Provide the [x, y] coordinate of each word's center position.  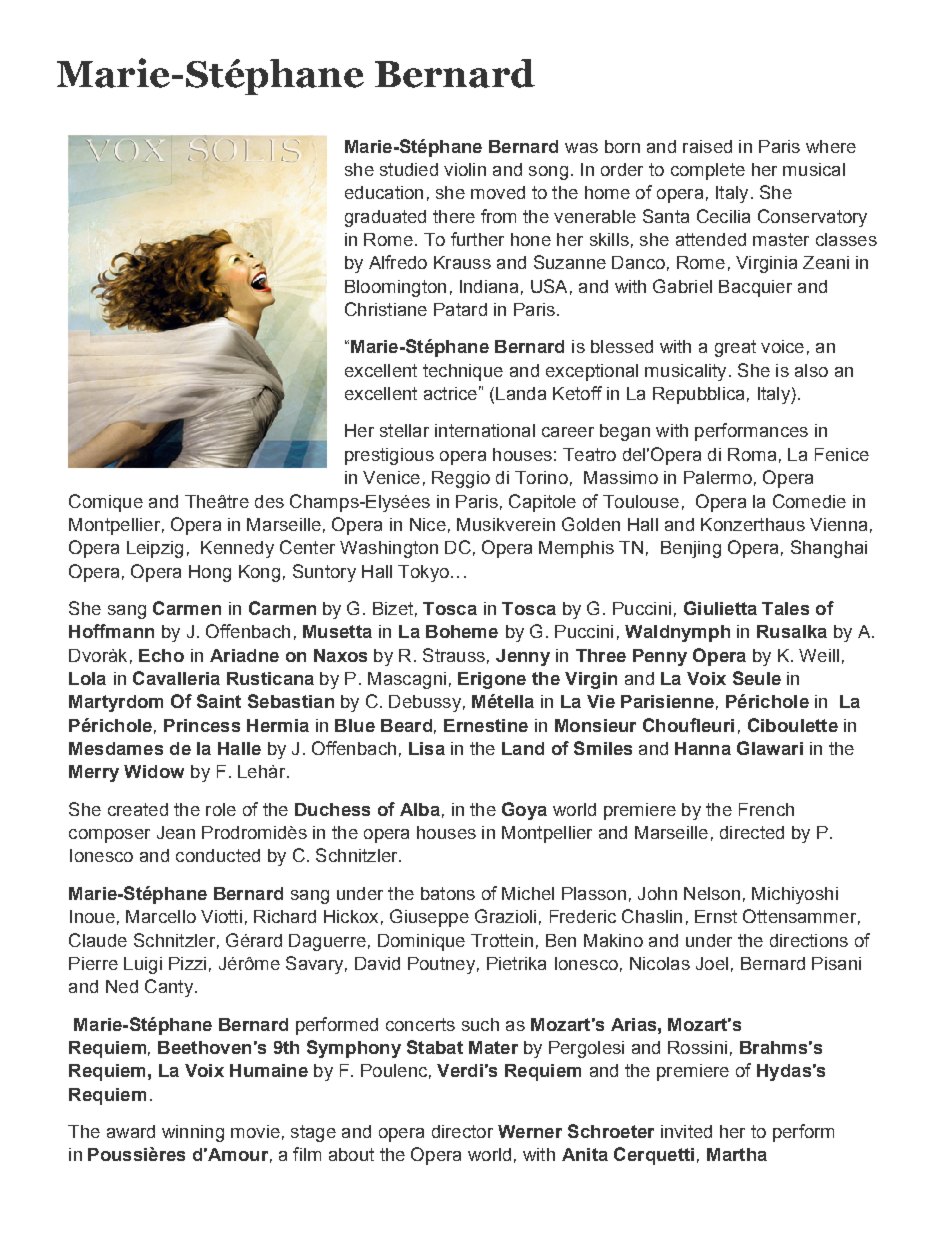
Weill [819, 655]
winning [193, 1133]
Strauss [454, 655]
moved [498, 192]
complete [708, 171]
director [462, 1131]
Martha [737, 1154]
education [384, 192]
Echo [161, 655]
